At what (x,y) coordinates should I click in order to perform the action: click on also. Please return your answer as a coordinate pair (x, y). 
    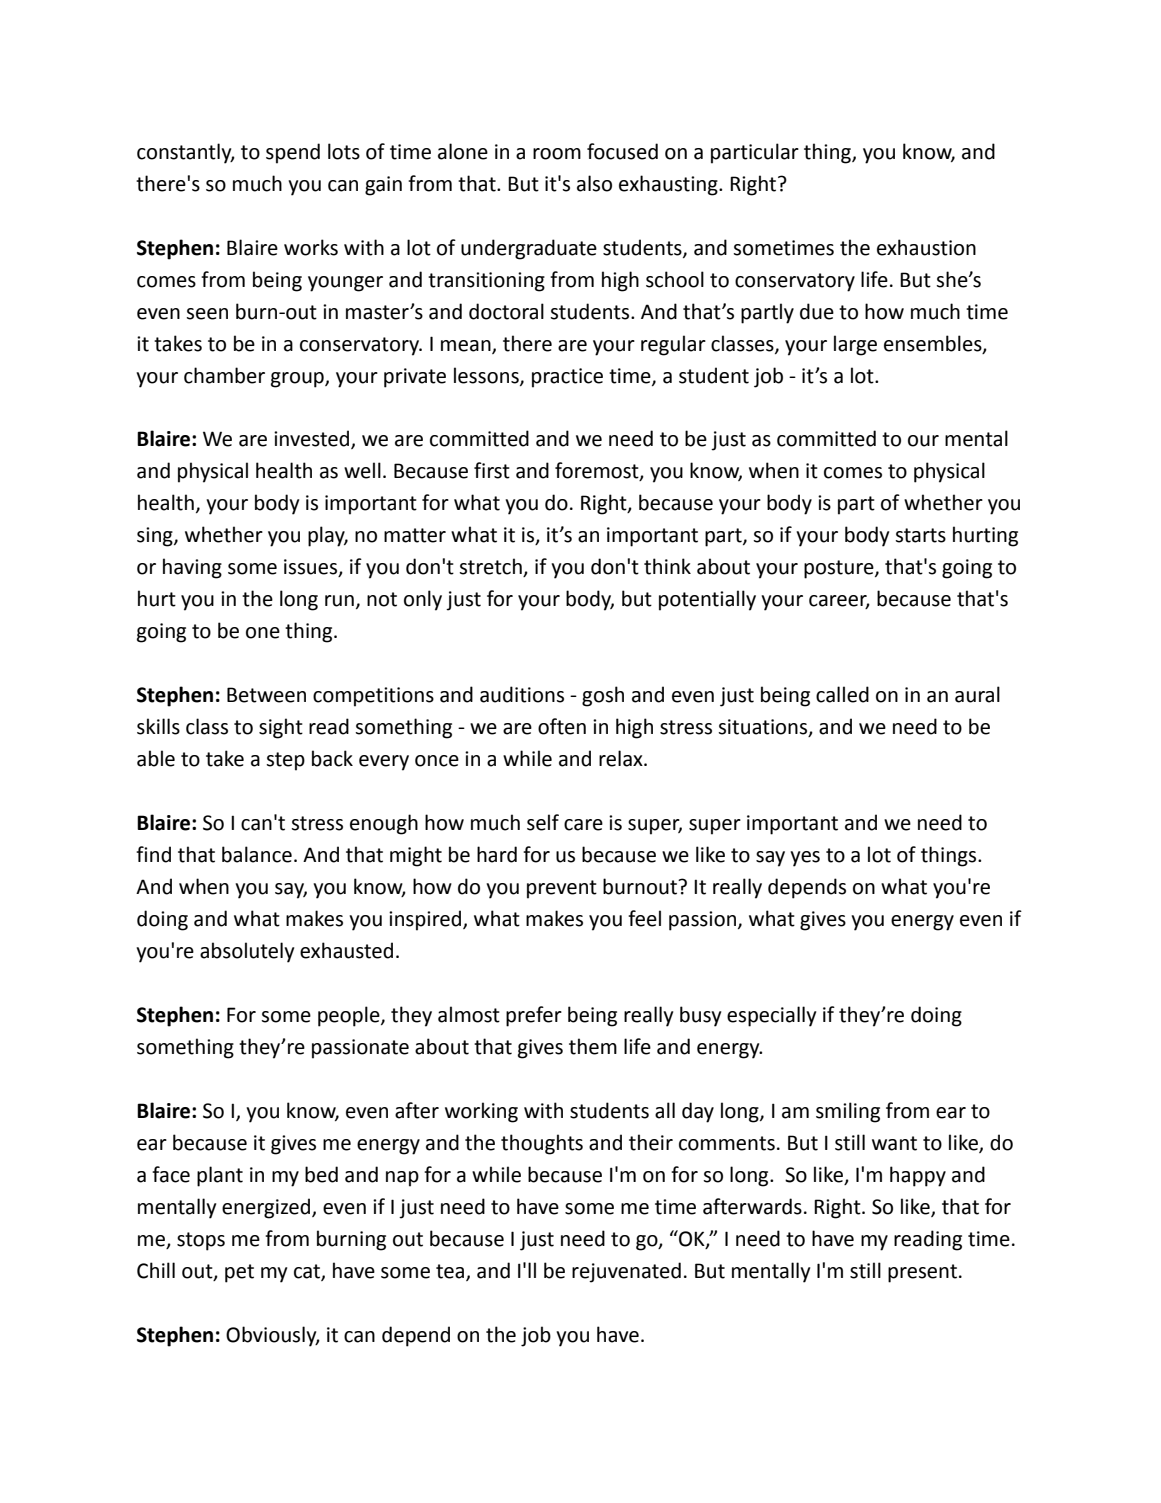
    Looking at the image, I should click on (594, 183).
